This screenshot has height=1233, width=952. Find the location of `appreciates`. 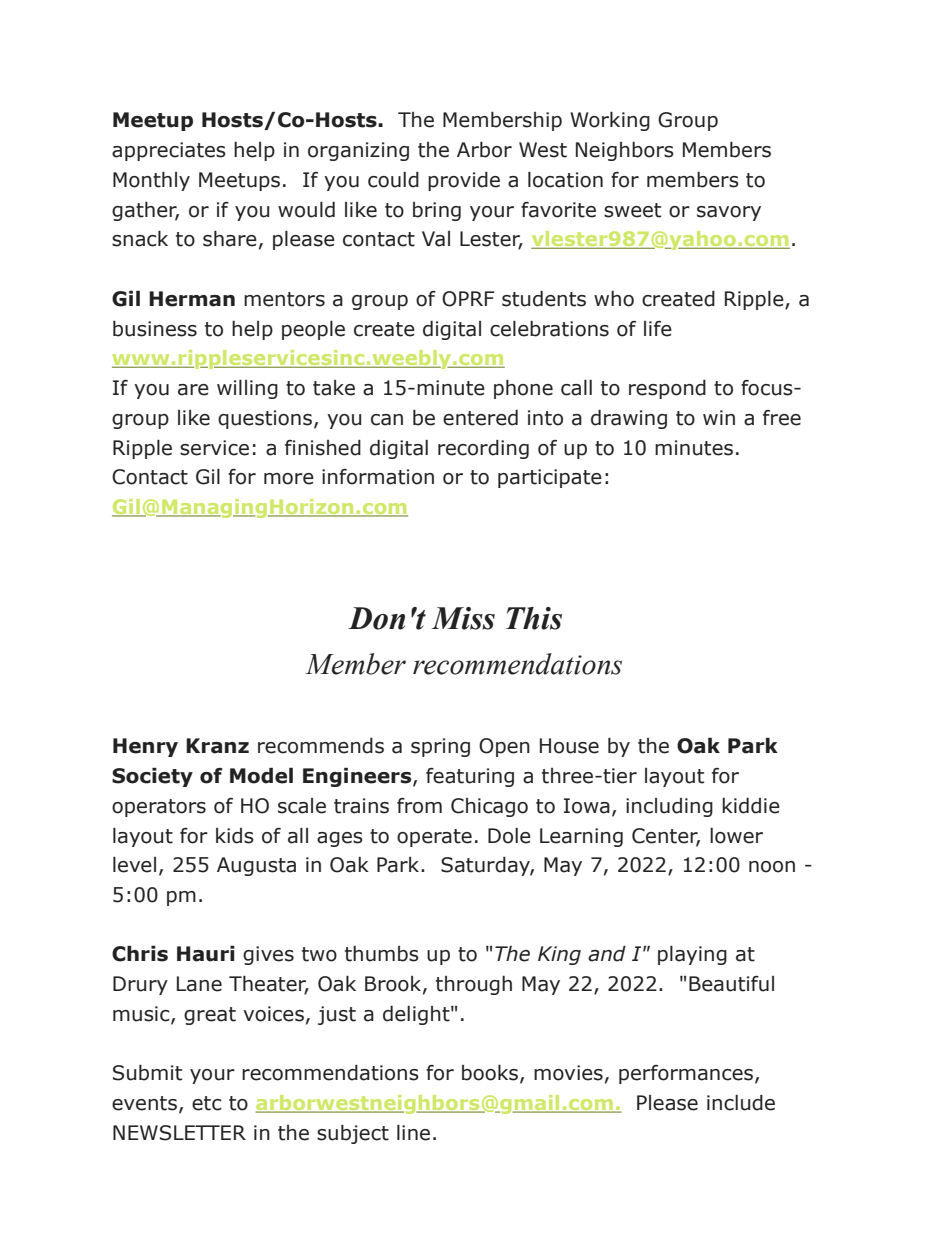

appreciates is located at coordinates (169, 151).
